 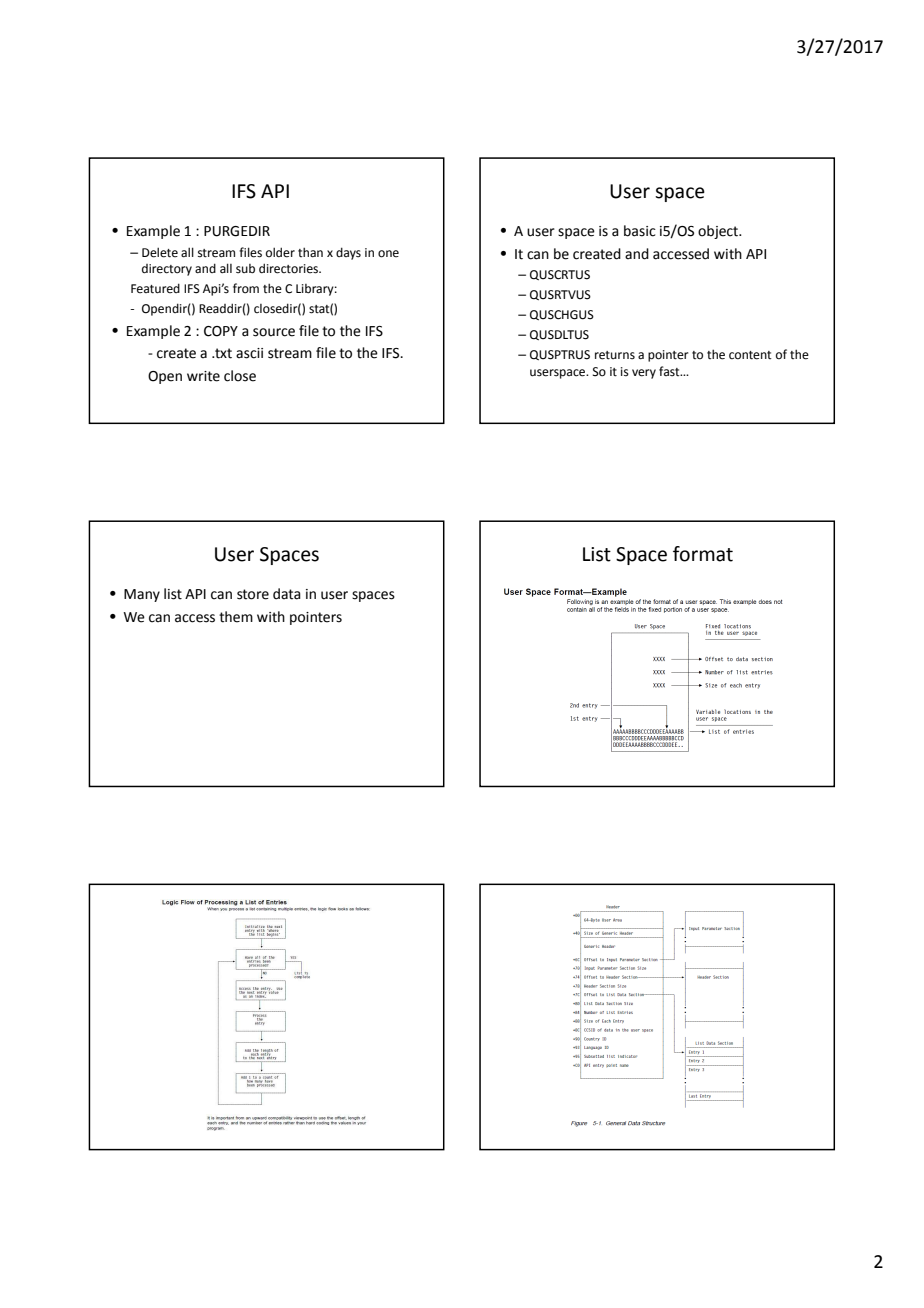 I want to click on format, so click(x=703, y=554).
